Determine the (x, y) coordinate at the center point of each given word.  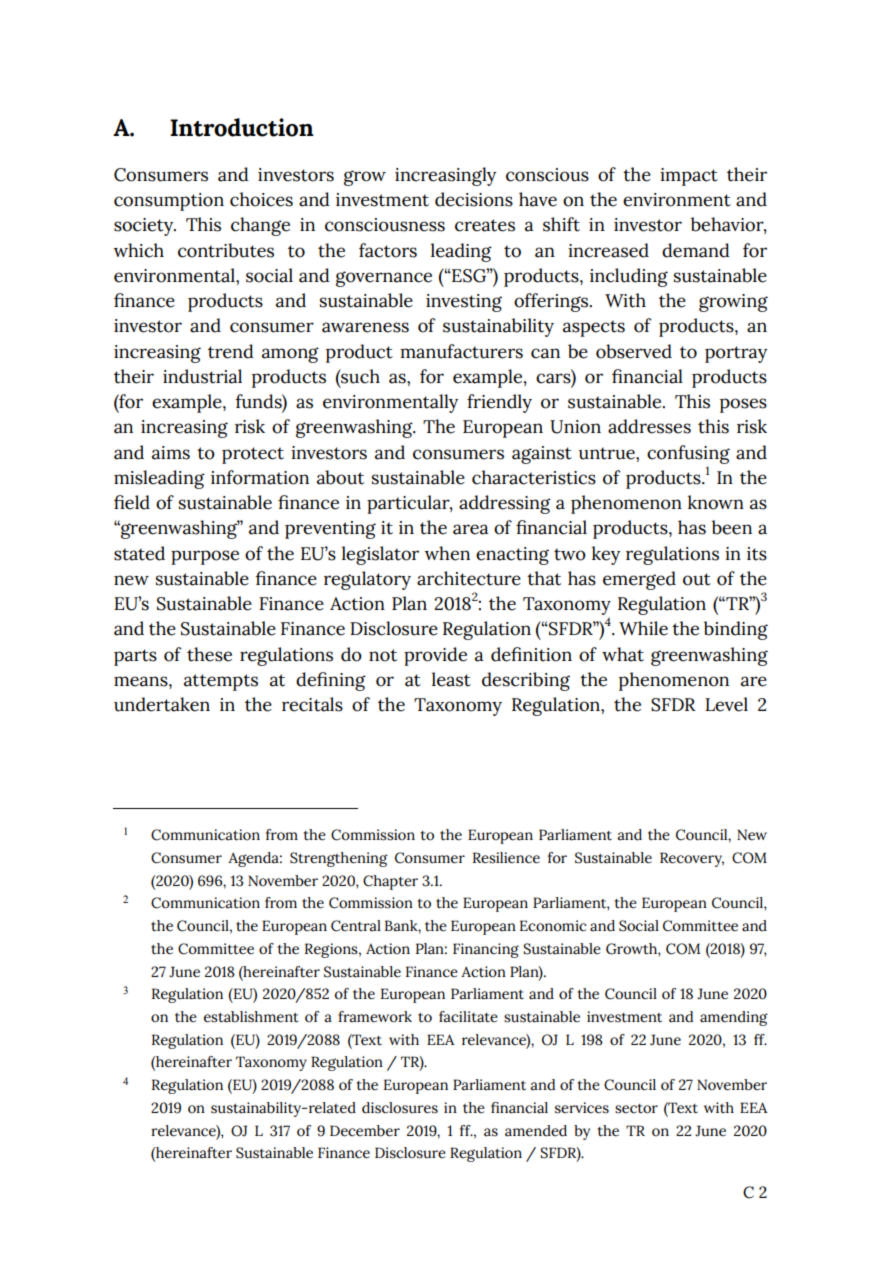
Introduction (242, 127)
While (643, 628)
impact (689, 177)
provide (435, 656)
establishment (251, 1017)
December (365, 1131)
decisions (474, 199)
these (209, 654)
